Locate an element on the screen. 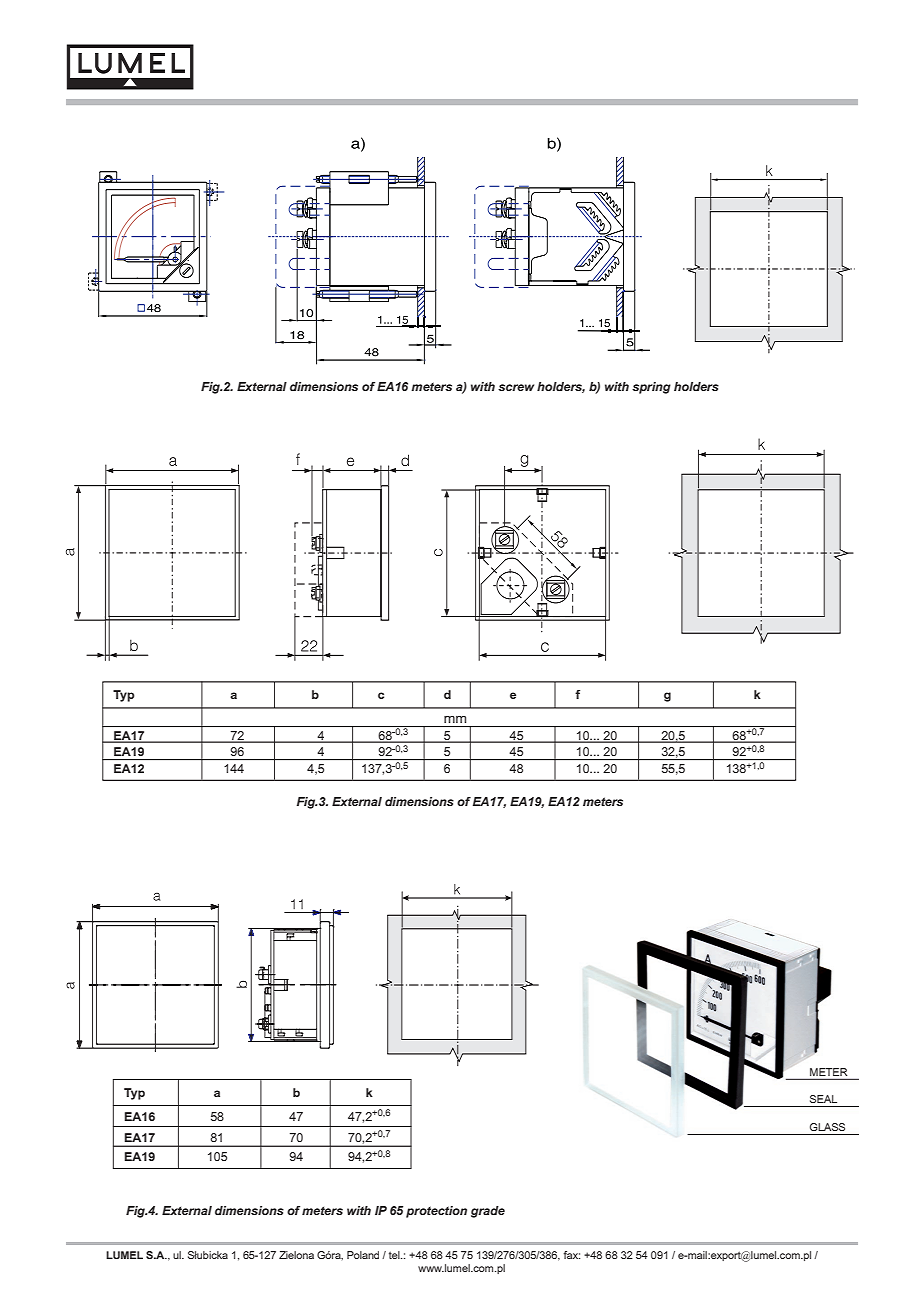 Image resolution: width=924 pixels, height=1308 pixels. SEAL is located at coordinates (823, 1099).
